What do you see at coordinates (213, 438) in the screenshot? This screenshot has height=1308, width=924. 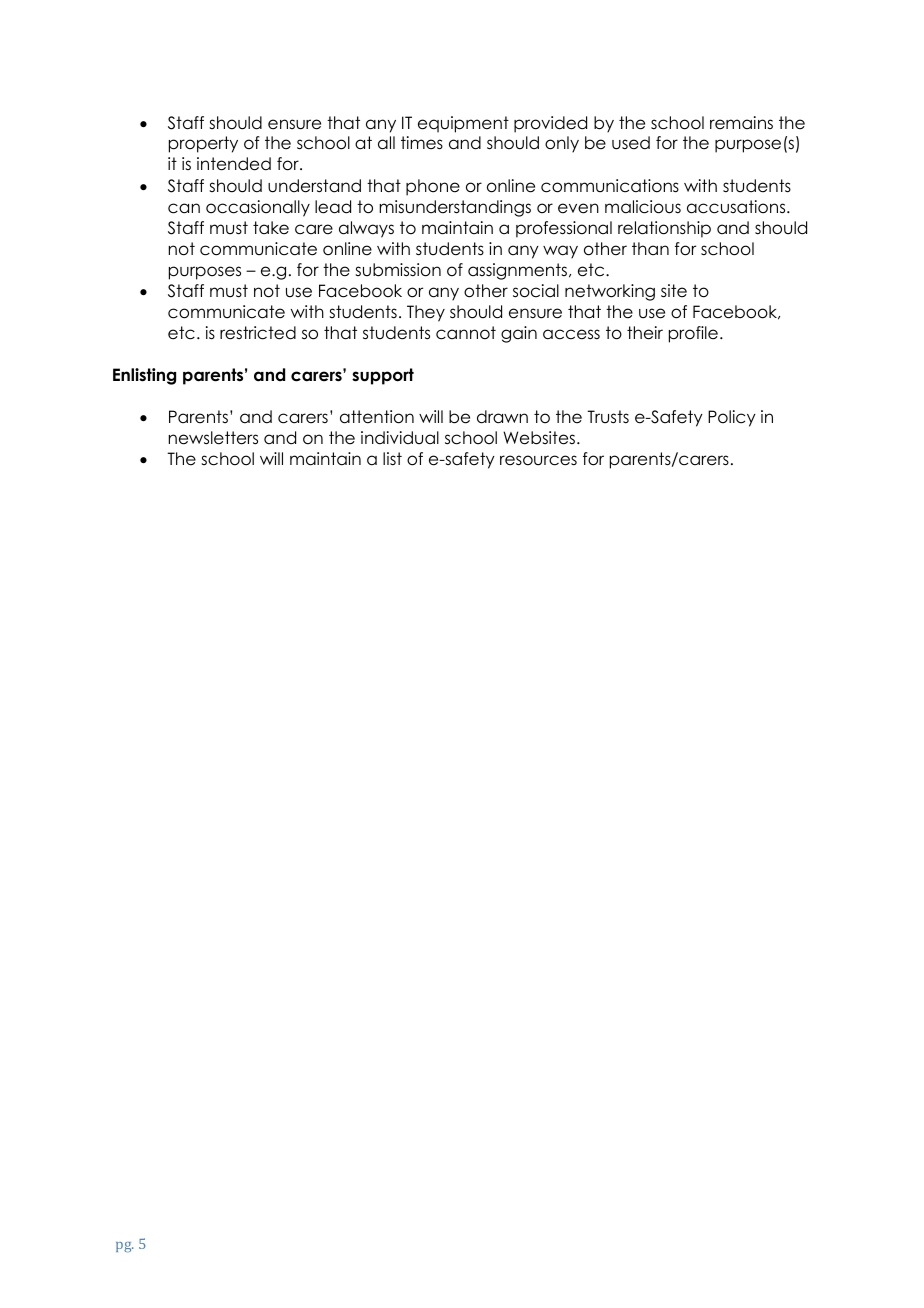 I see `newsletters` at bounding box center [213, 438].
